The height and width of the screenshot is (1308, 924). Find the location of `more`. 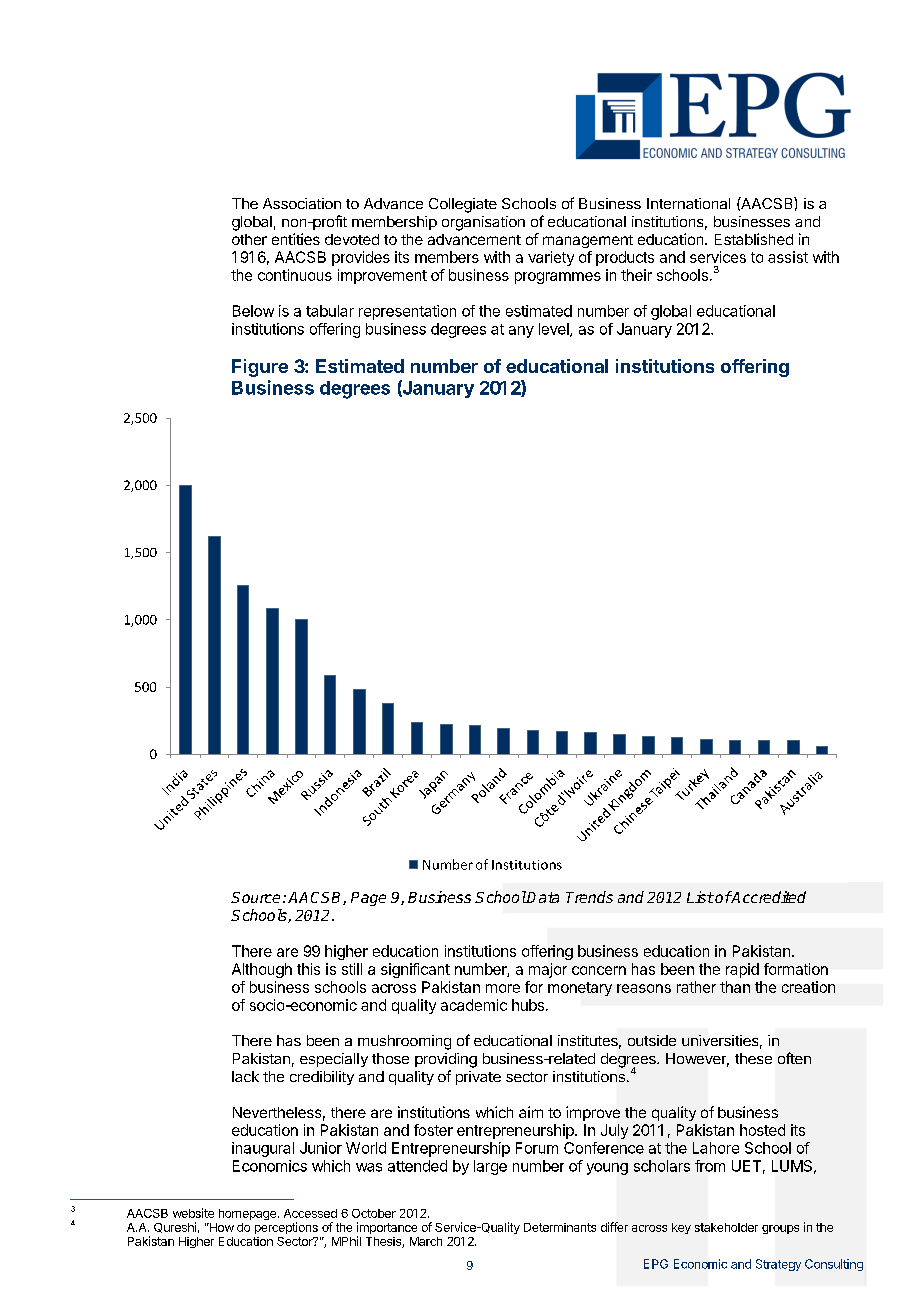

more is located at coordinates (503, 988).
